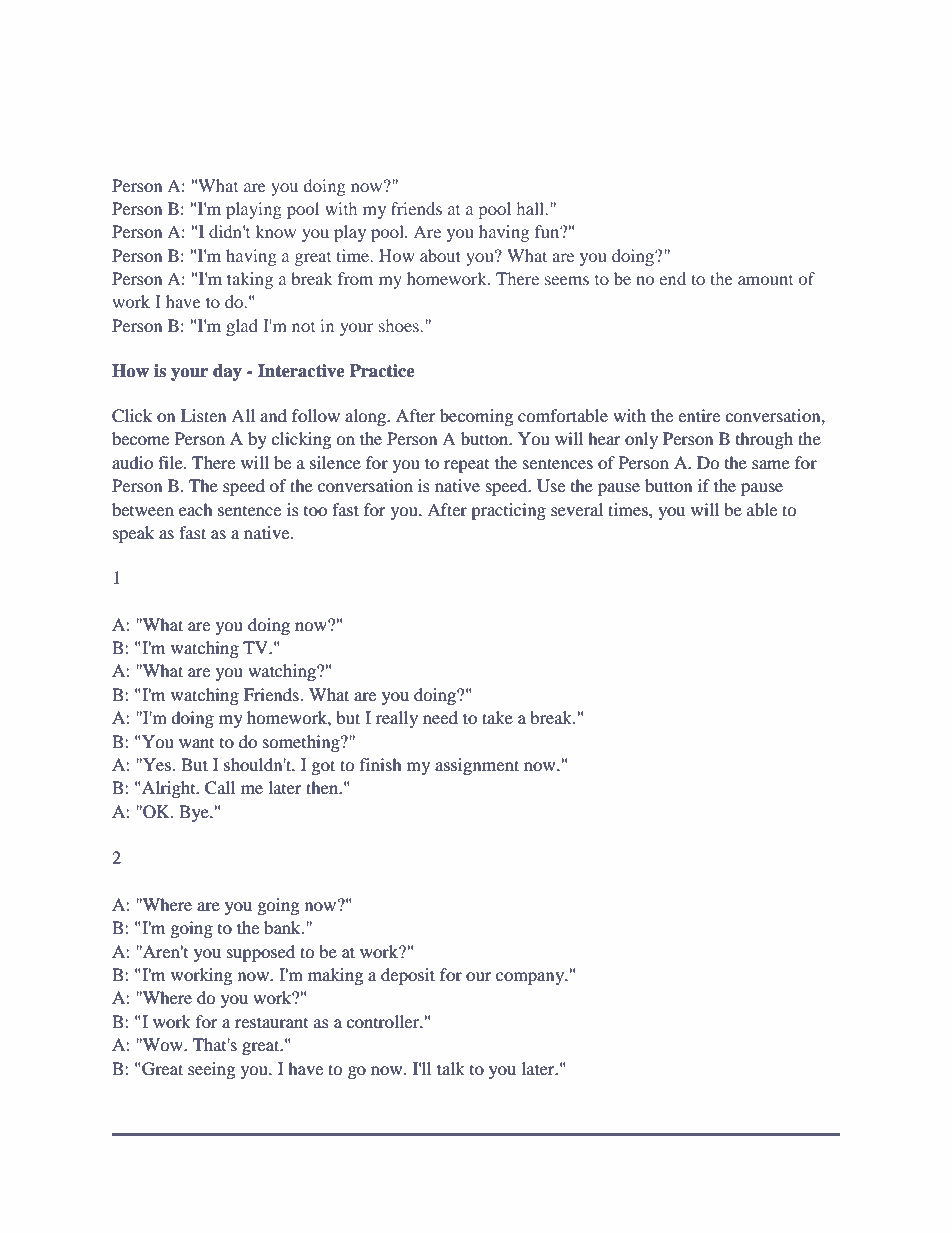 The image size is (952, 1233). What do you see at coordinates (765, 280) in the document?
I see `amount` at bounding box center [765, 280].
